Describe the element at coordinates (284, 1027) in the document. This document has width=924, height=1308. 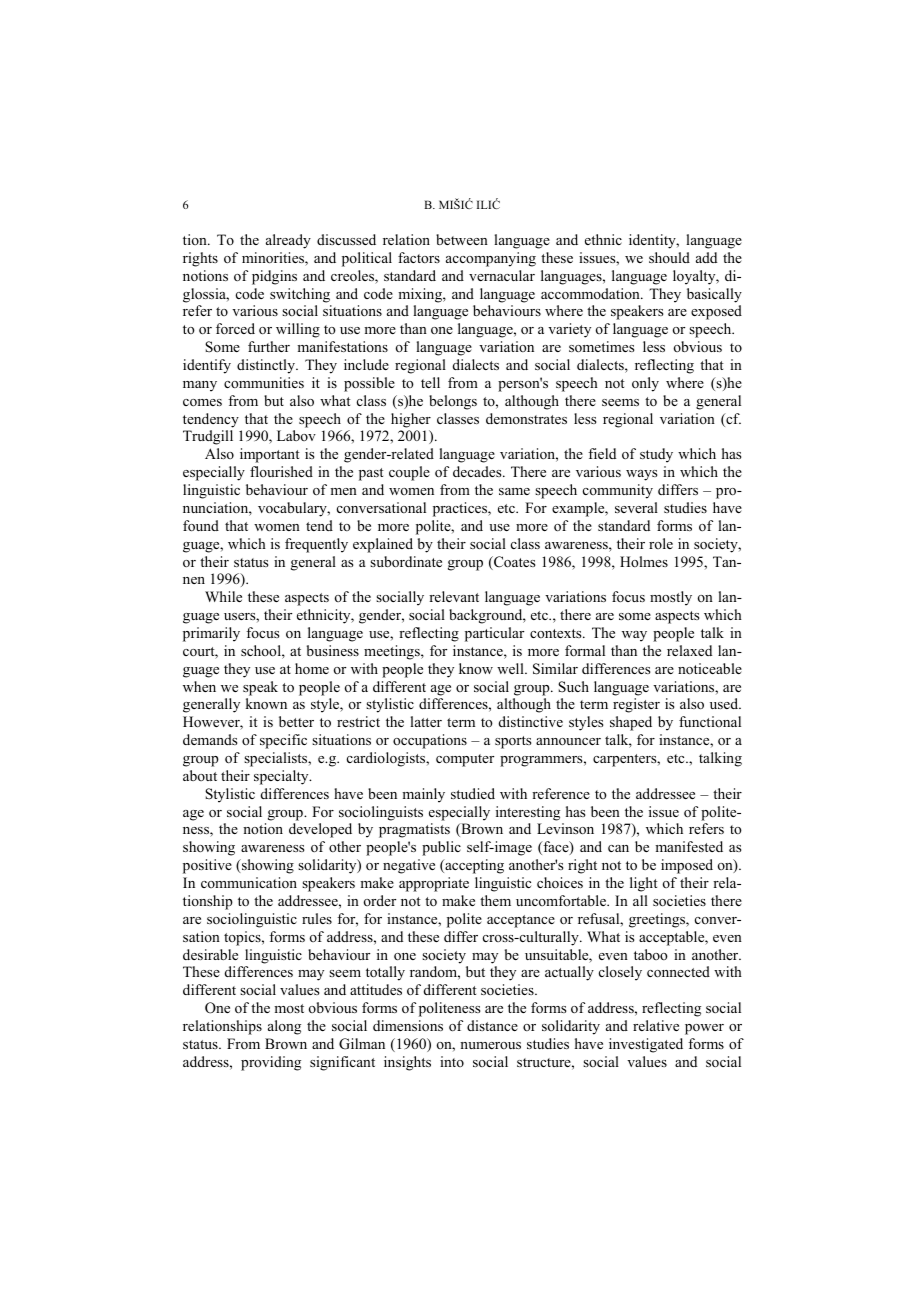
I see `along` at that location.
